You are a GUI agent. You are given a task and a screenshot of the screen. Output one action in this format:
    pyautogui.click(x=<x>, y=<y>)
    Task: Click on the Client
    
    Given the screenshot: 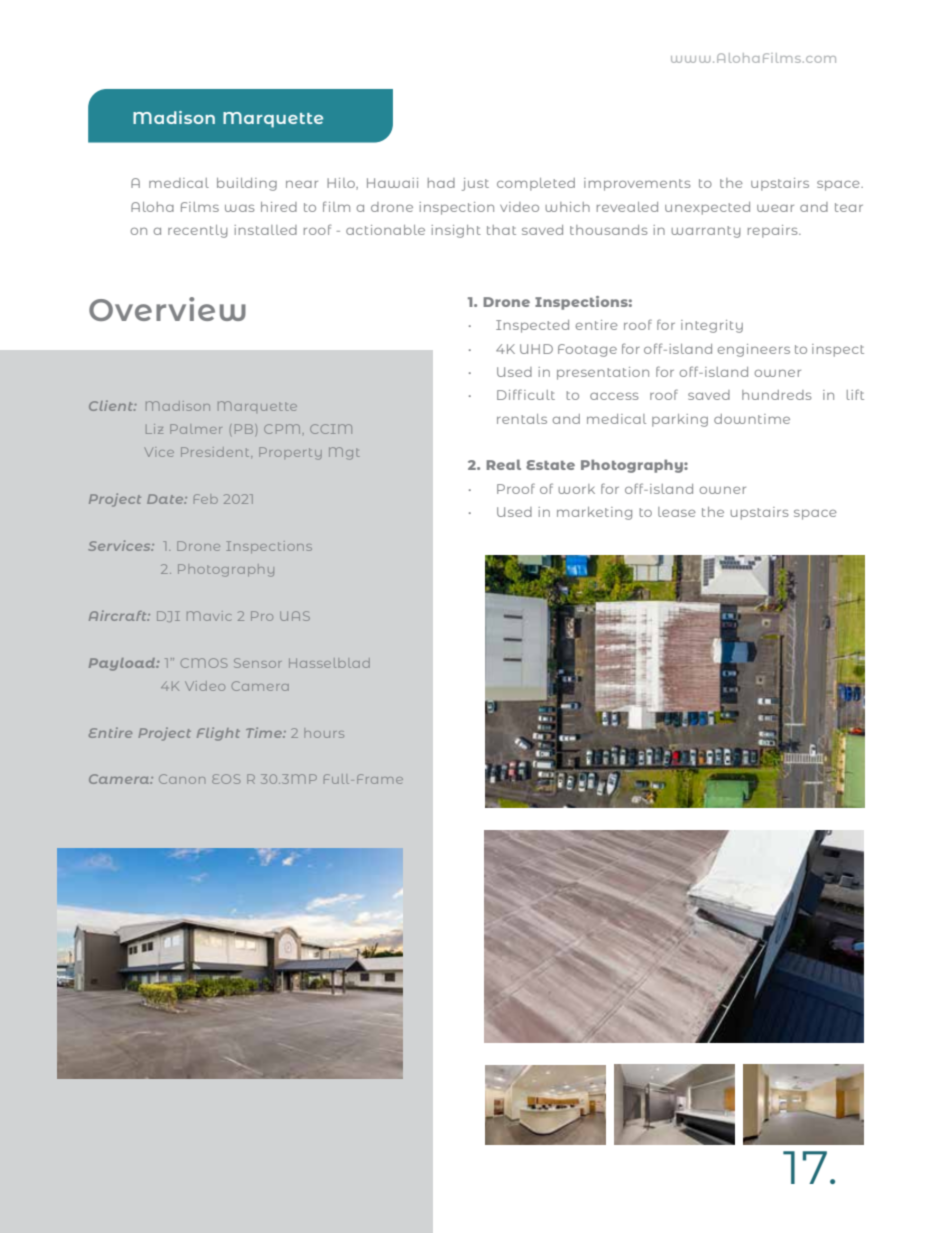 What is the action you would take?
    pyautogui.click(x=112, y=405)
